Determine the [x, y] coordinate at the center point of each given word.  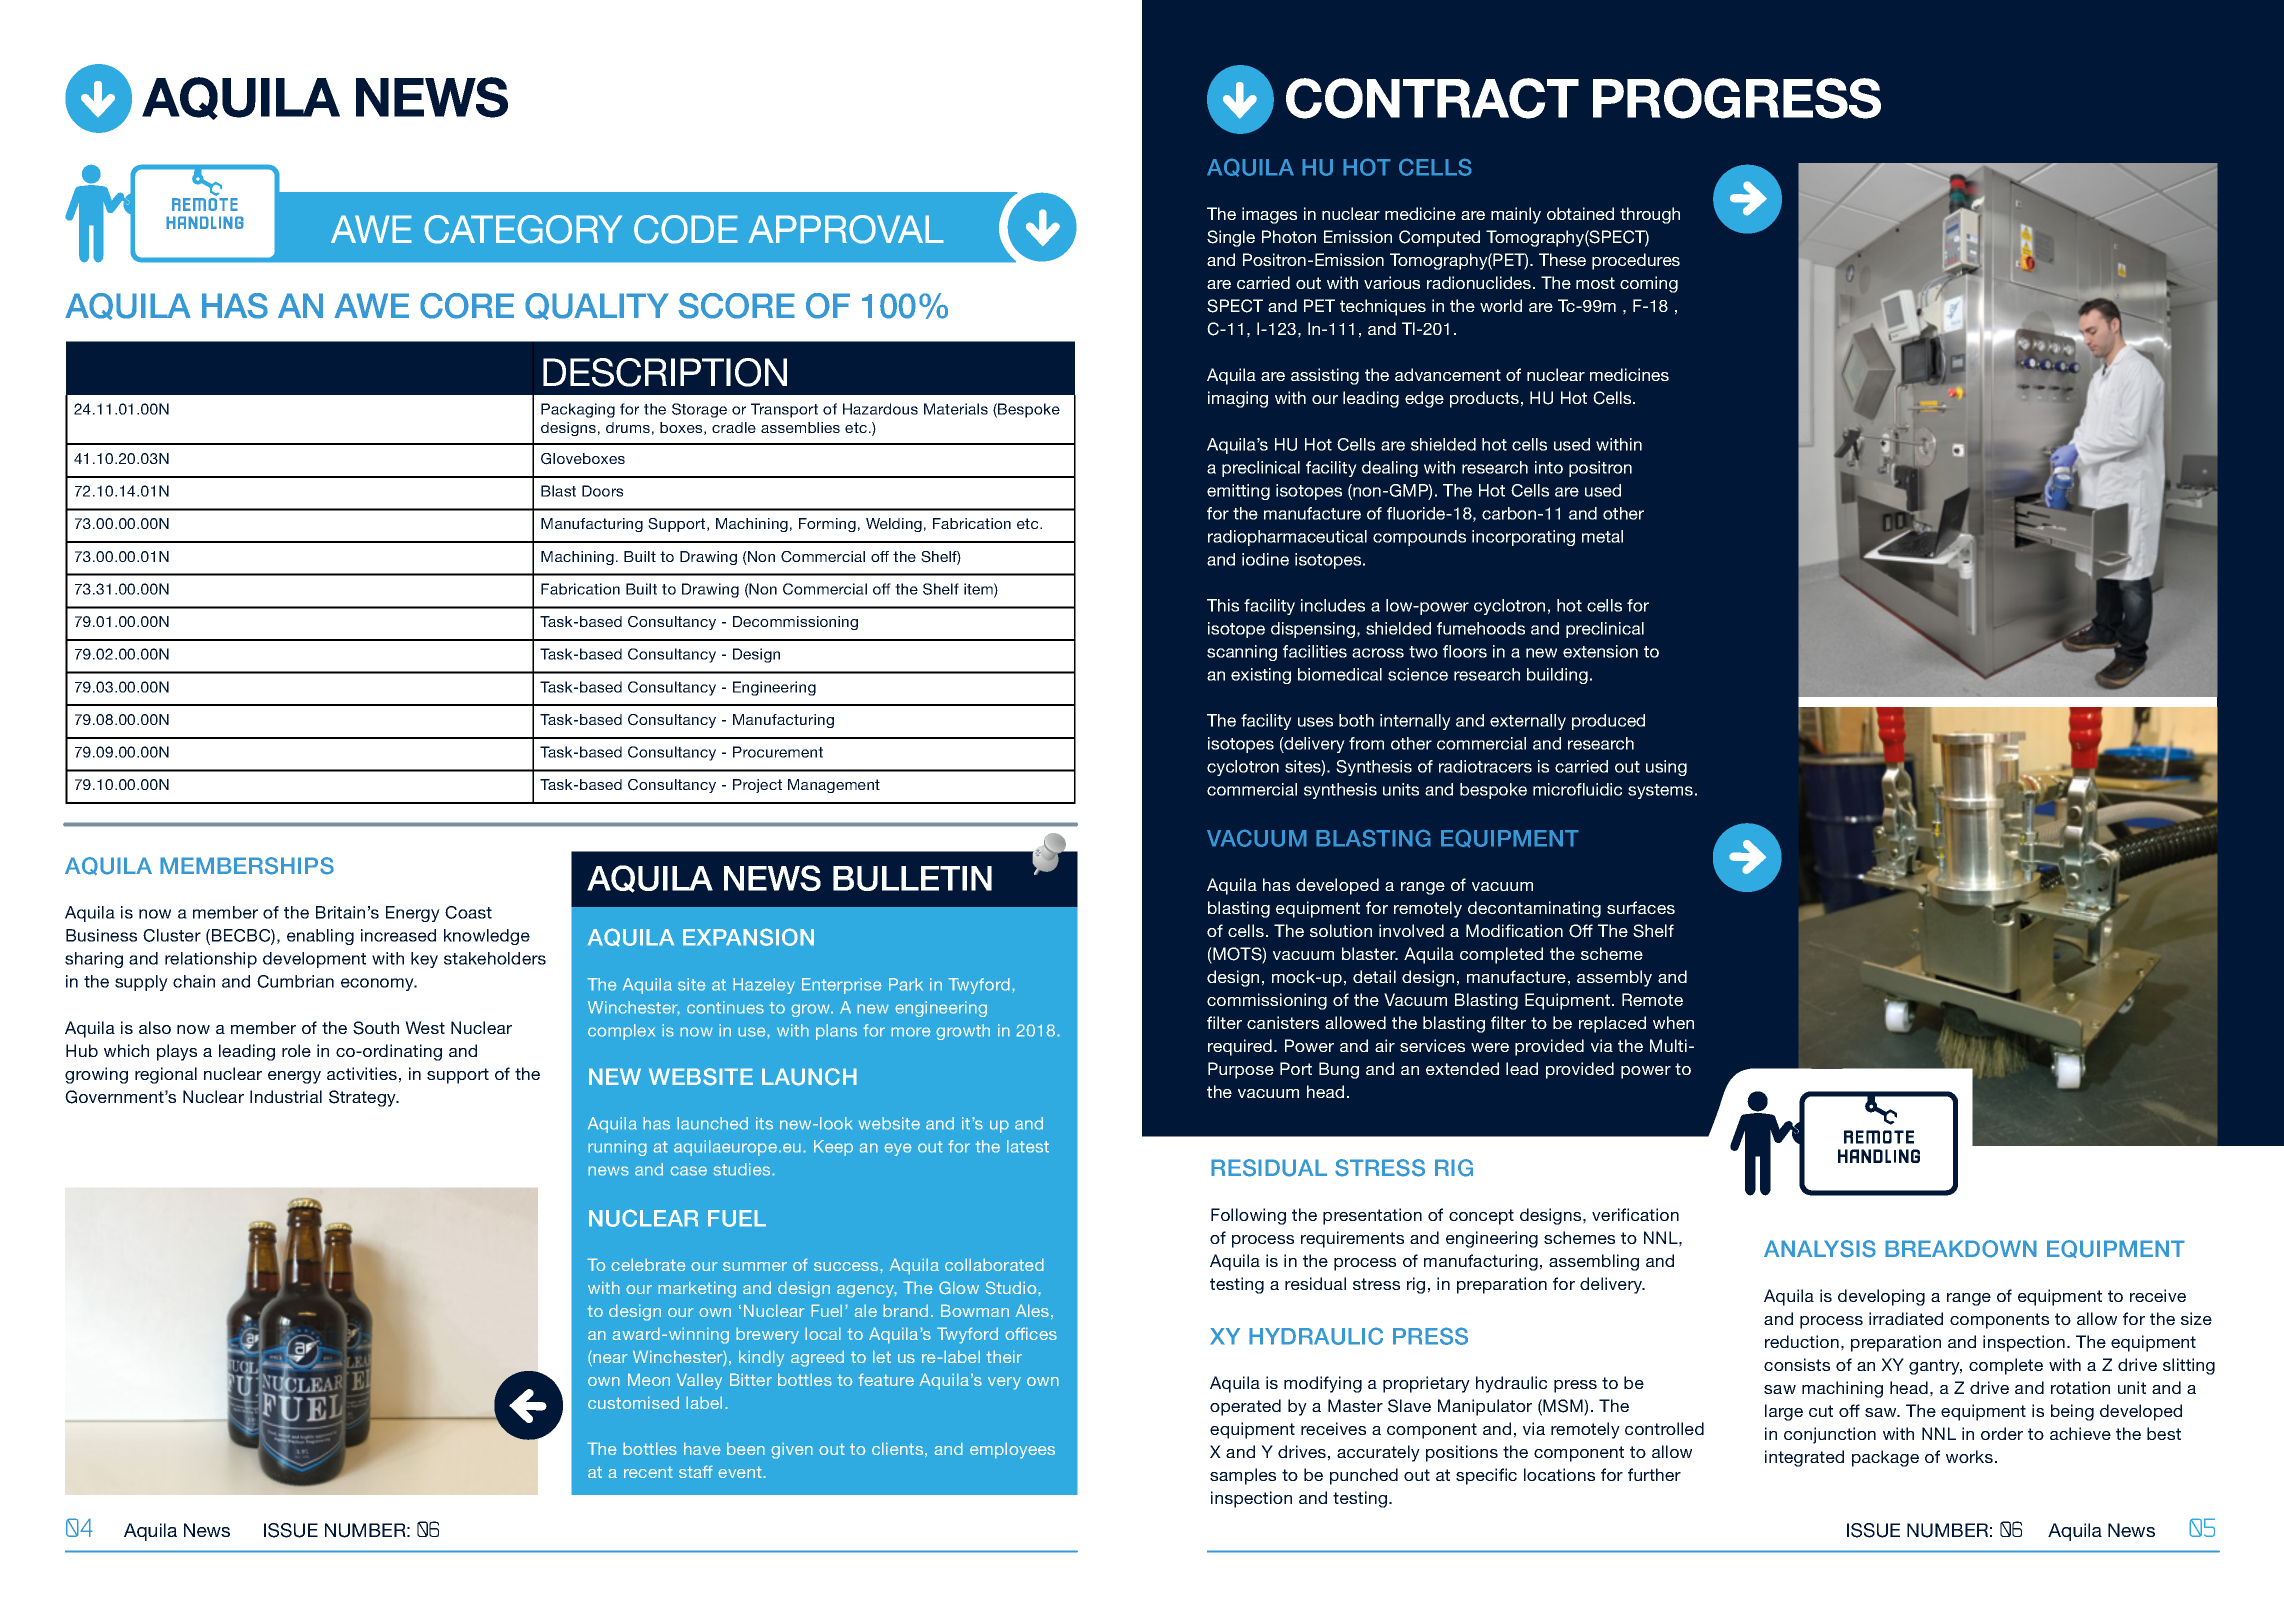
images [1269, 215]
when [1673, 1022]
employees [1012, 1450]
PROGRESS [1737, 98]
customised [633, 1402]
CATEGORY [523, 229]
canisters [1283, 1022]
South [376, 1028]
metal [1602, 536]
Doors [602, 491]
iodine [1265, 559]
